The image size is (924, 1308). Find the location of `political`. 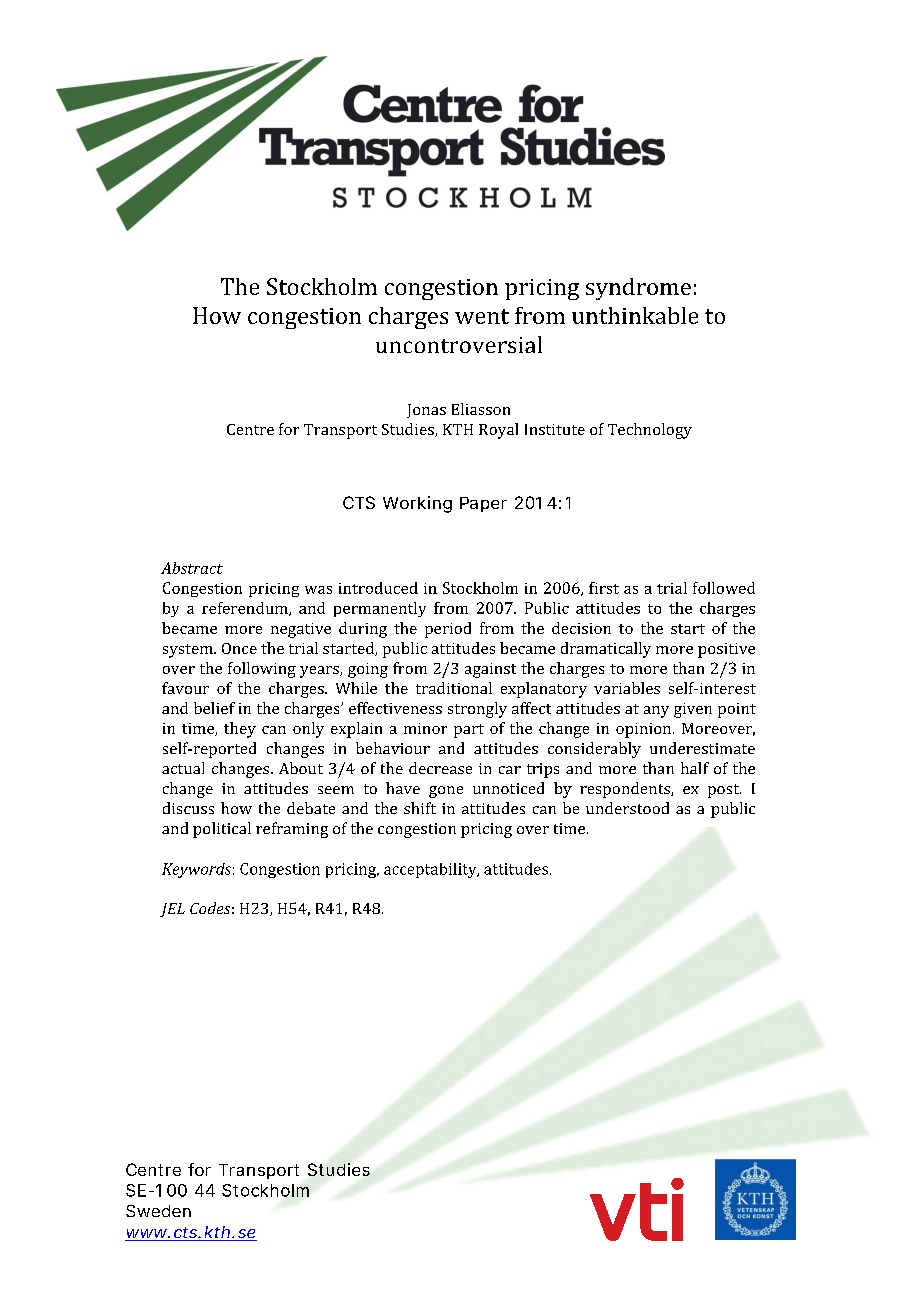

political is located at coordinates (222, 830).
